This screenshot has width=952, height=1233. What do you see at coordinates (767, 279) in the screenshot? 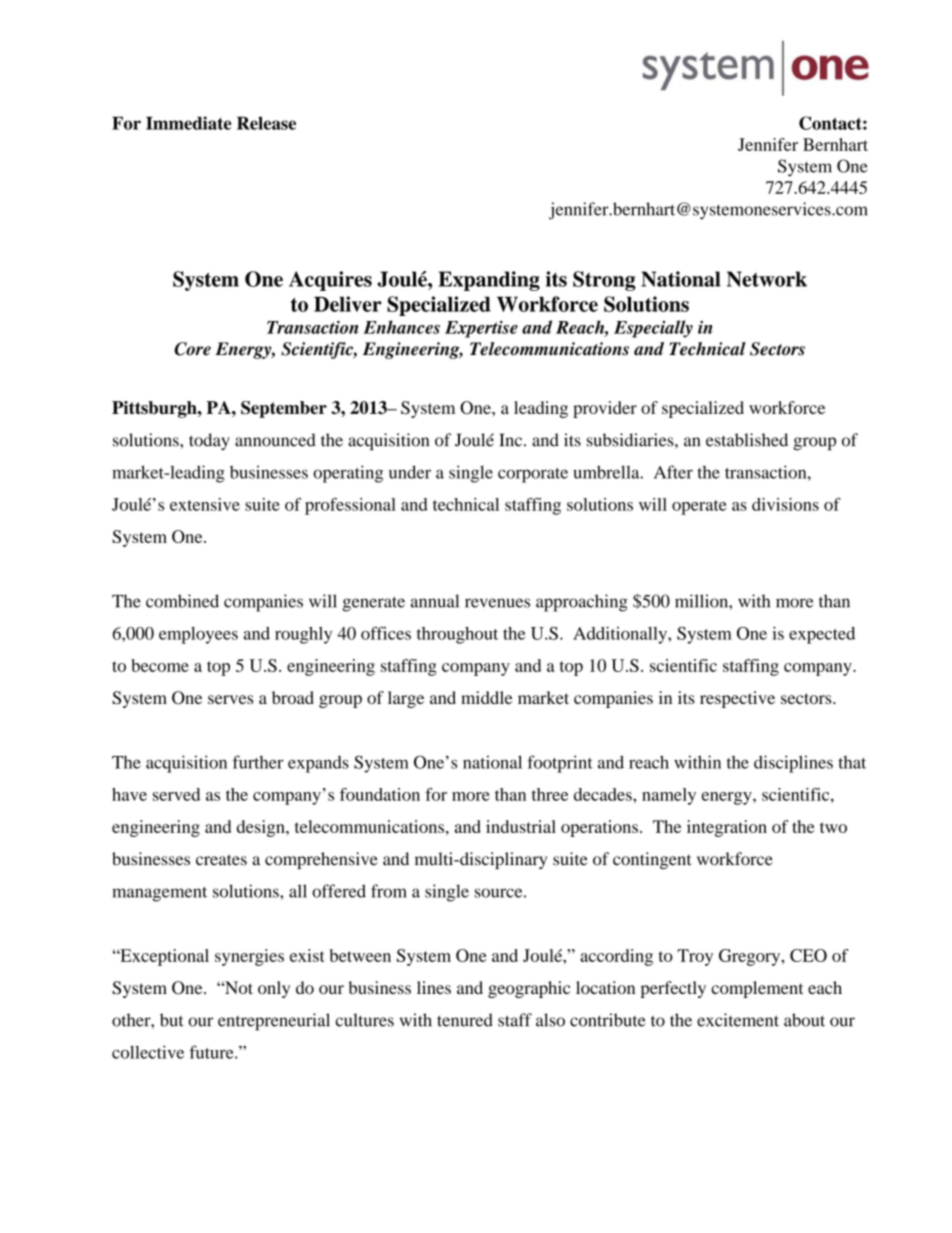
I see `Network` at bounding box center [767, 279].
